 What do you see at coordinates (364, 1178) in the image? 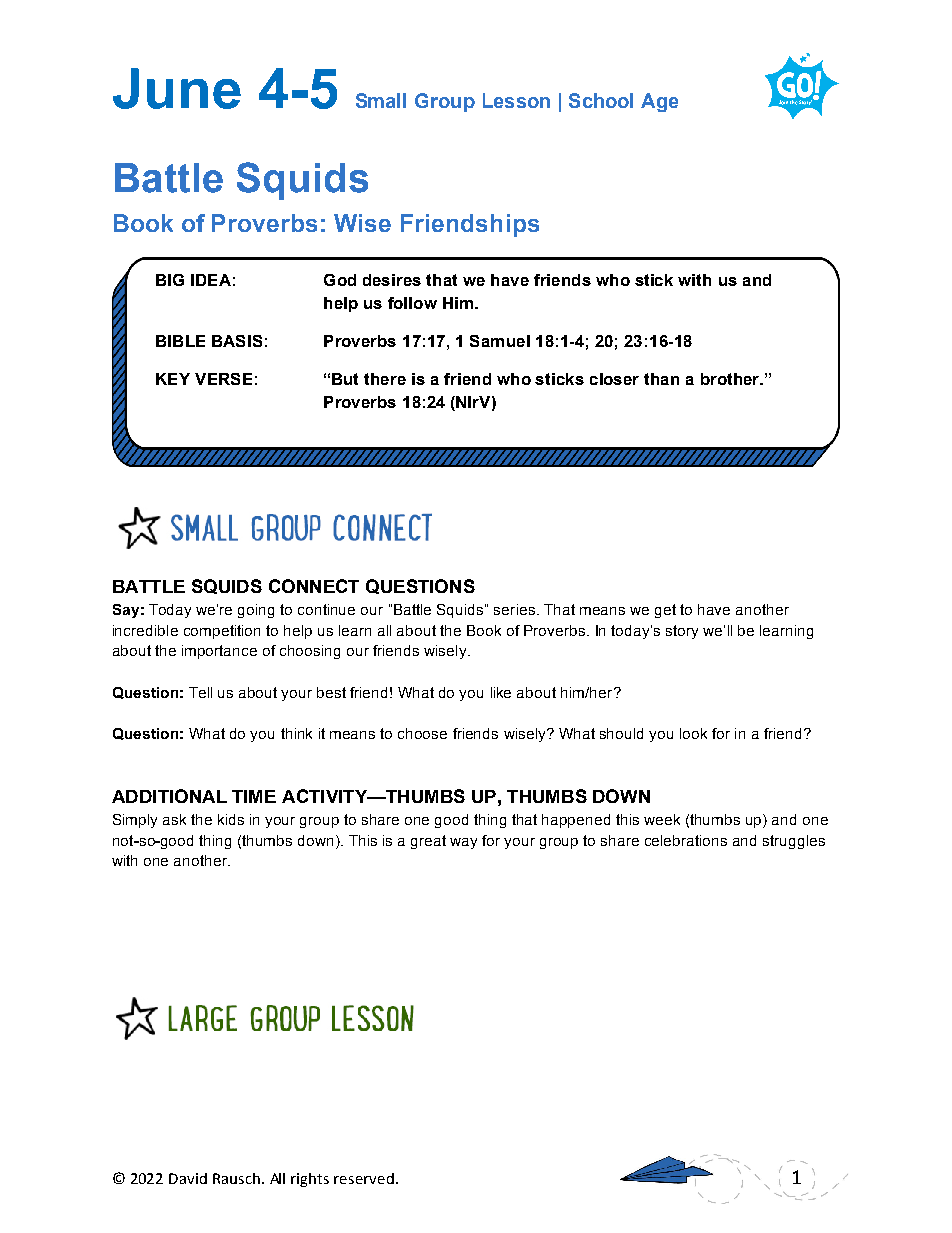
I see `reserved` at bounding box center [364, 1178].
